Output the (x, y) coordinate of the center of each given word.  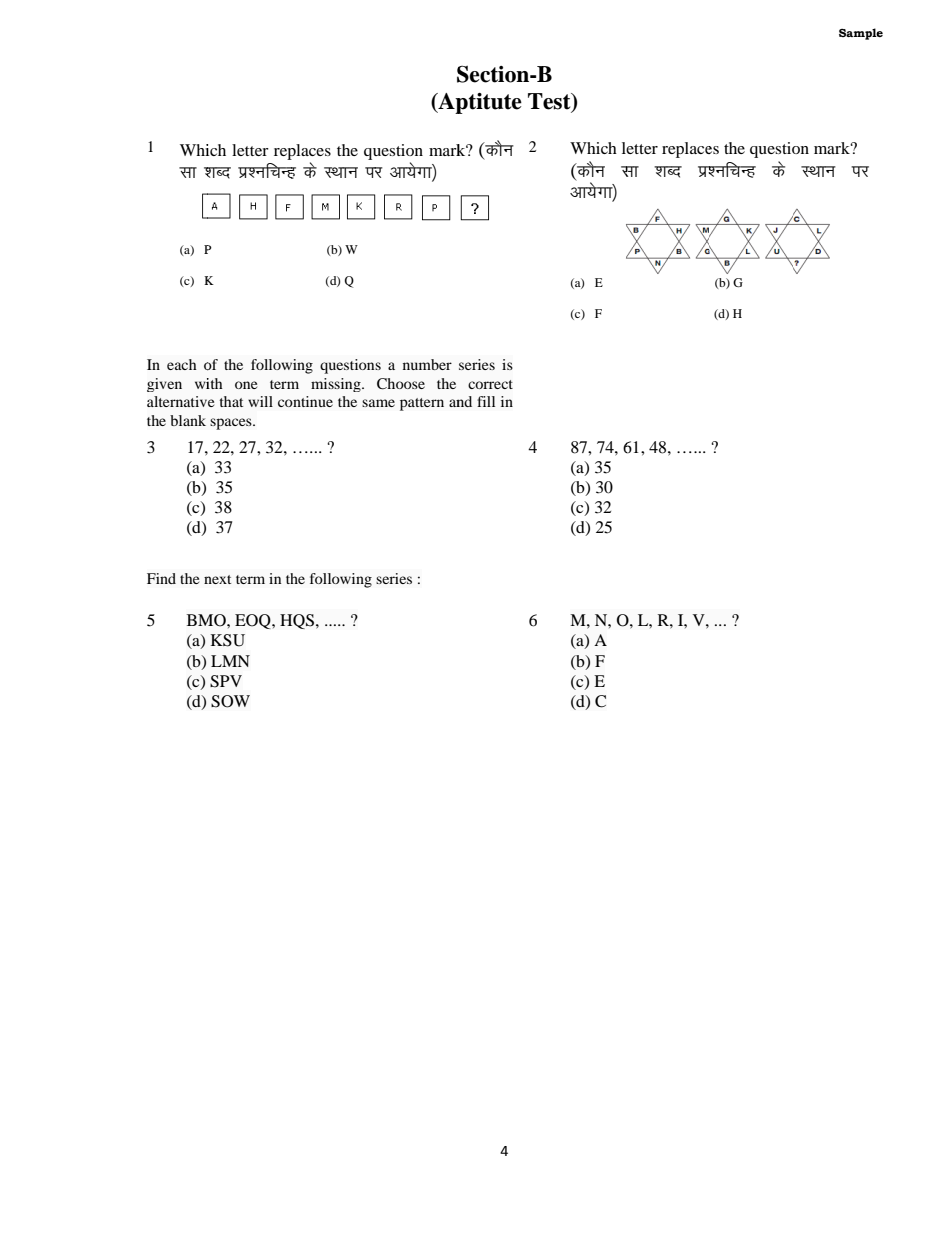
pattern (422, 404)
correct (490, 384)
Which (593, 148)
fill (486, 401)
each (182, 364)
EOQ (254, 621)
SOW (230, 701)
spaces (232, 424)
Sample (861, 34)
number (427, 364)
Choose (401, 384)
